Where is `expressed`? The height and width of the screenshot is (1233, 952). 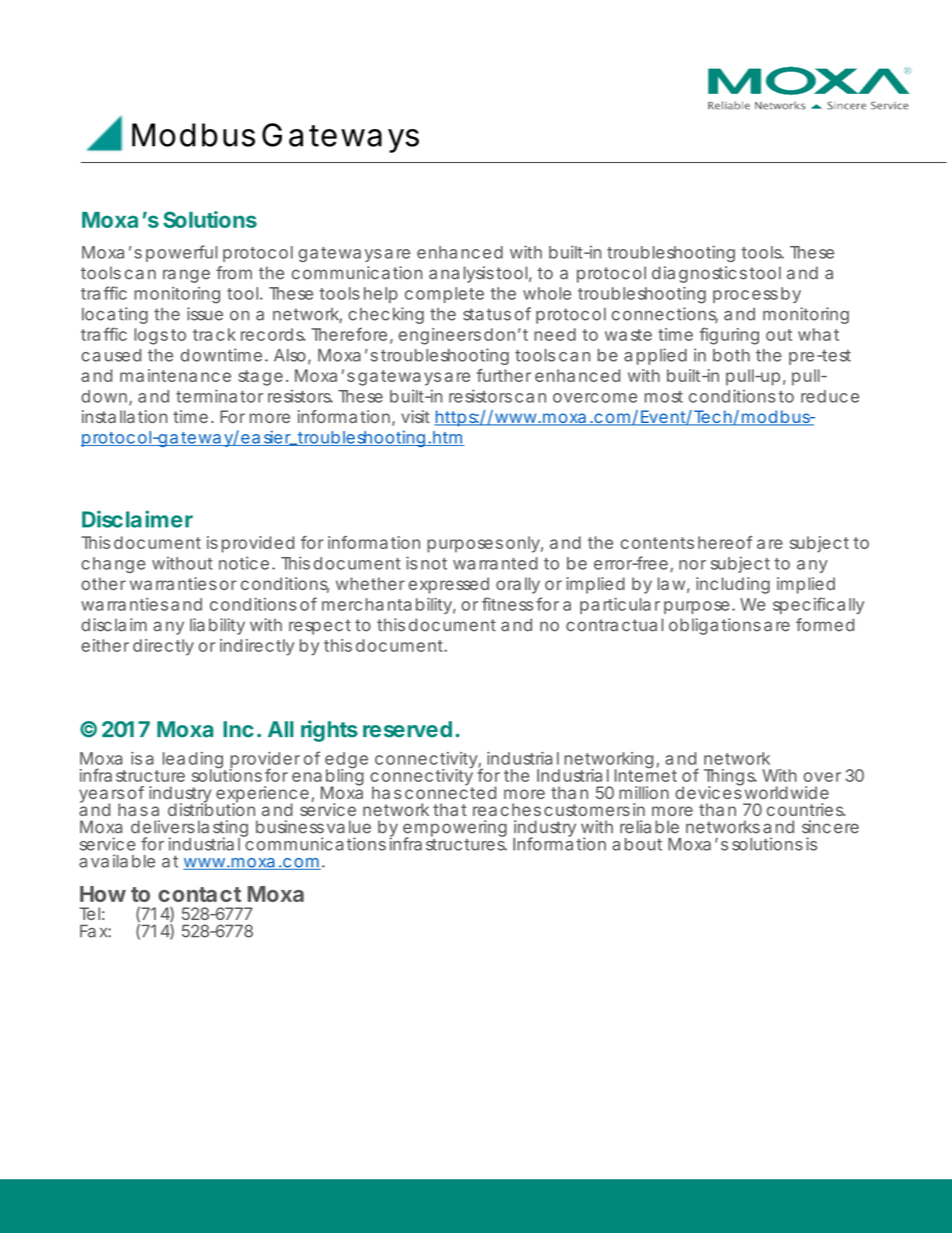
expressed is located at coordinates (449, 585).
